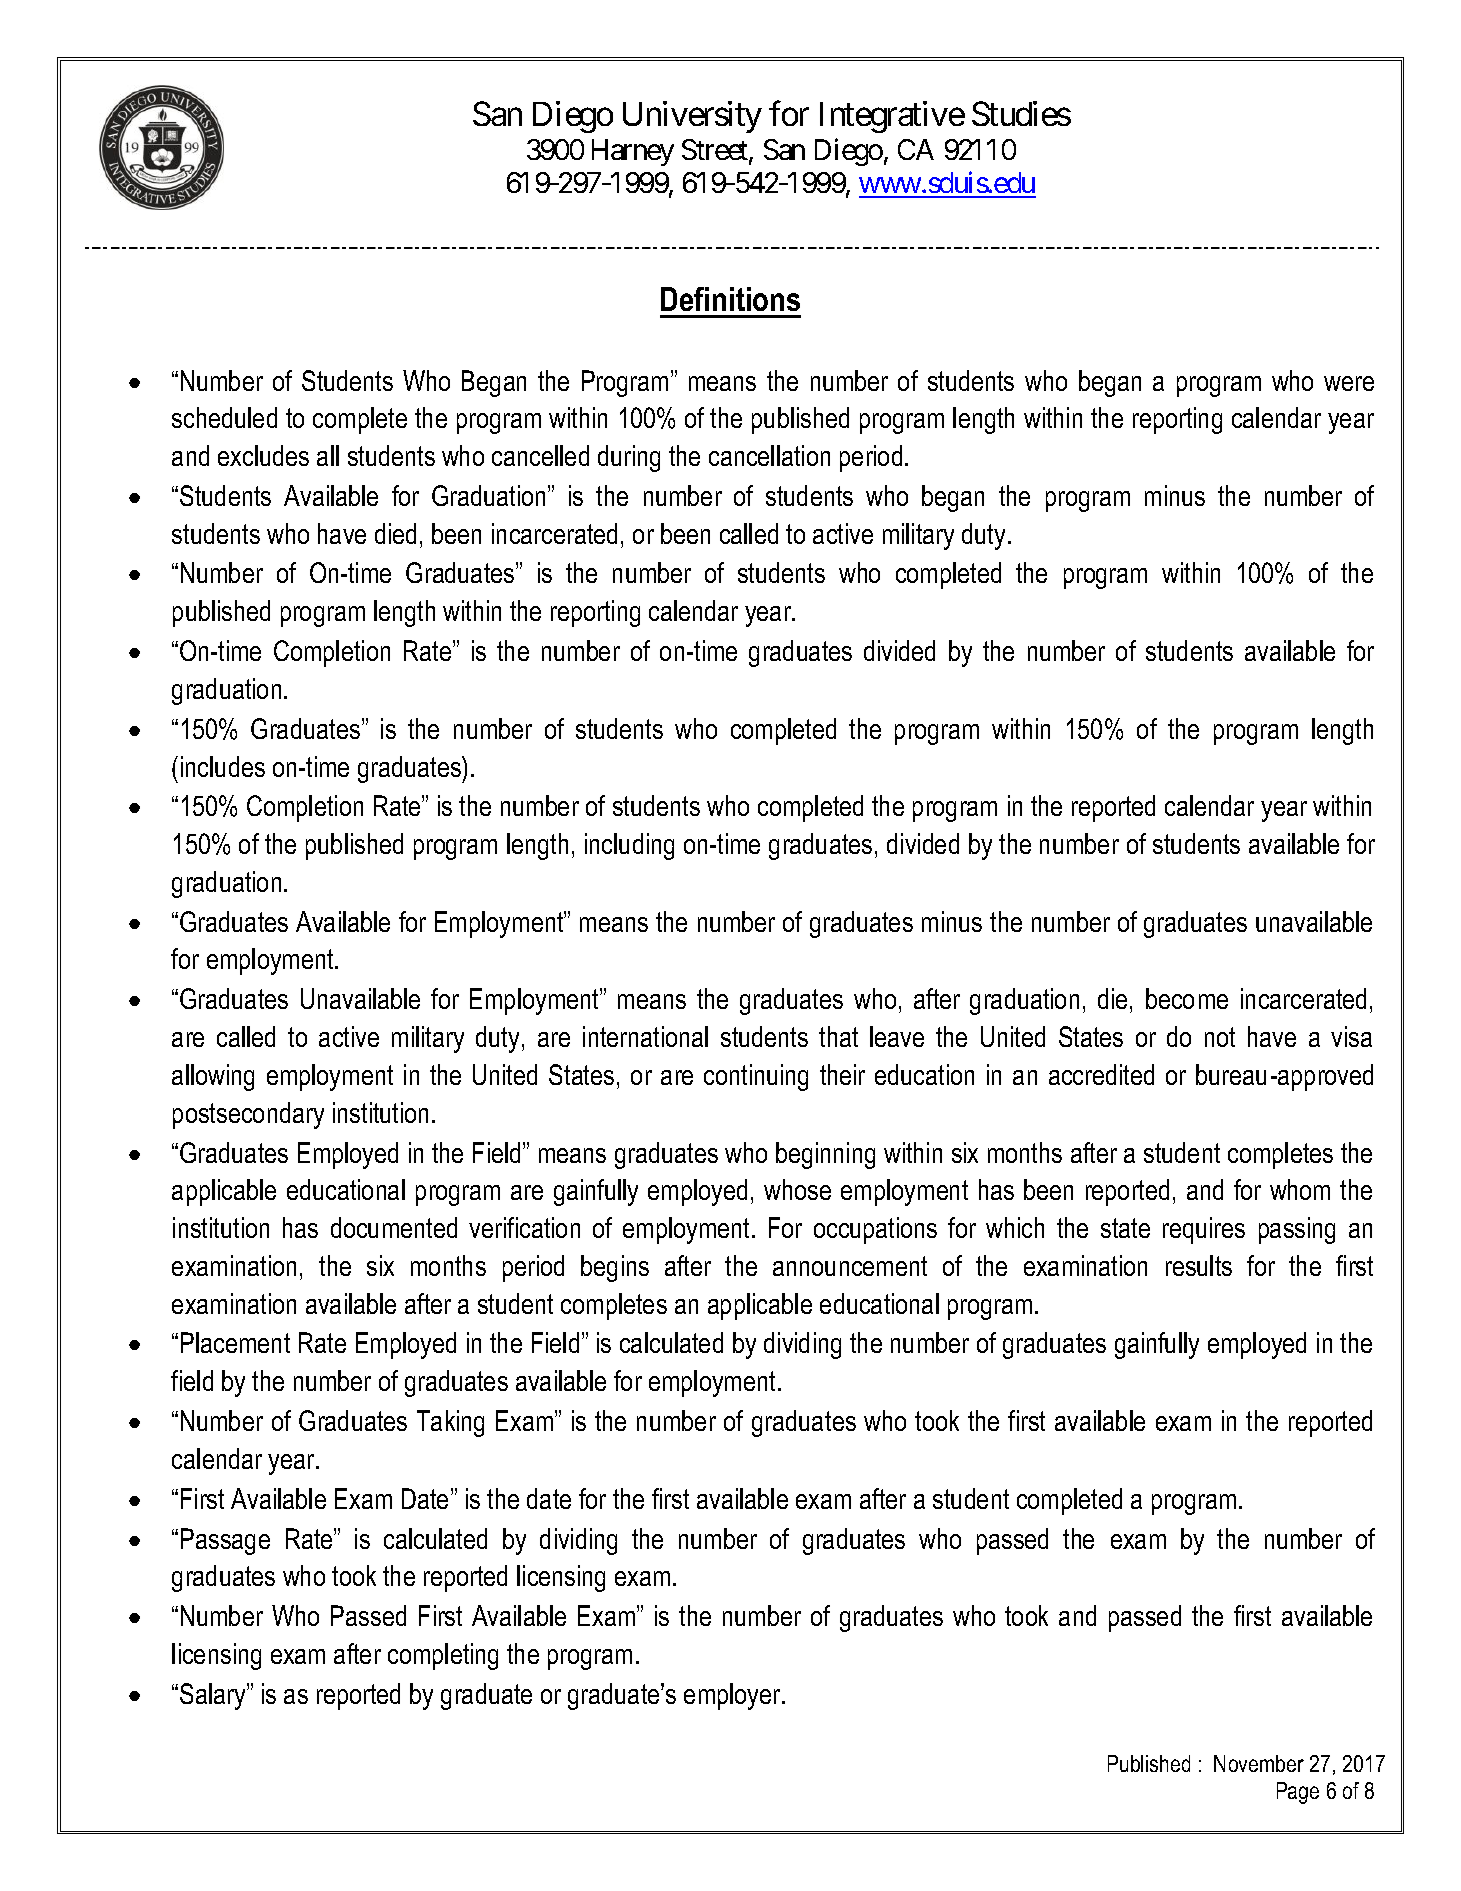  Describe the element at coordinates (1187, 998) in the screenshot. I see `become` at that location.
